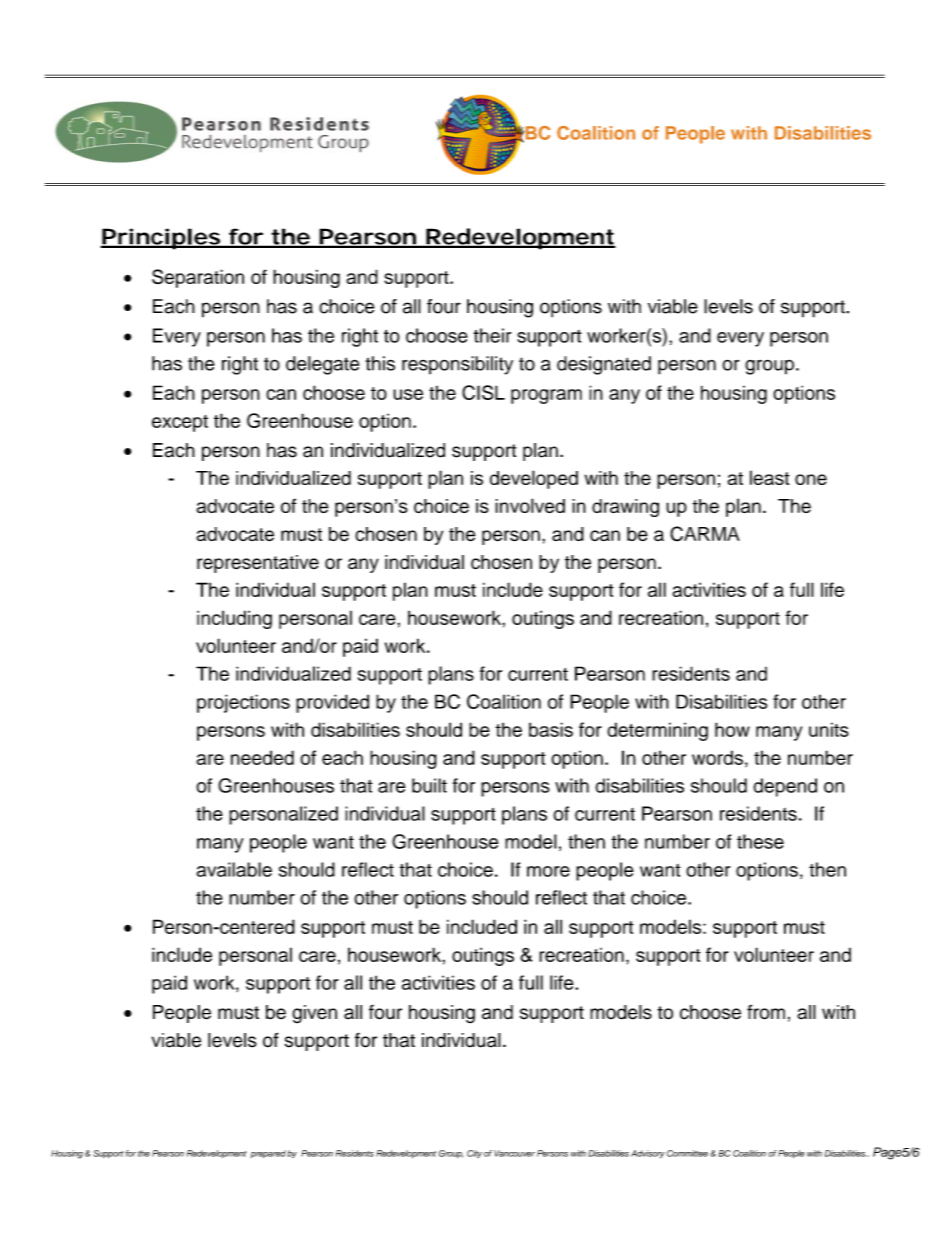 The image size is (952, 1233). What do you see at coordinates (530, 505) in the screenshot?
I see `involved` at bounding box center [530, 505].
